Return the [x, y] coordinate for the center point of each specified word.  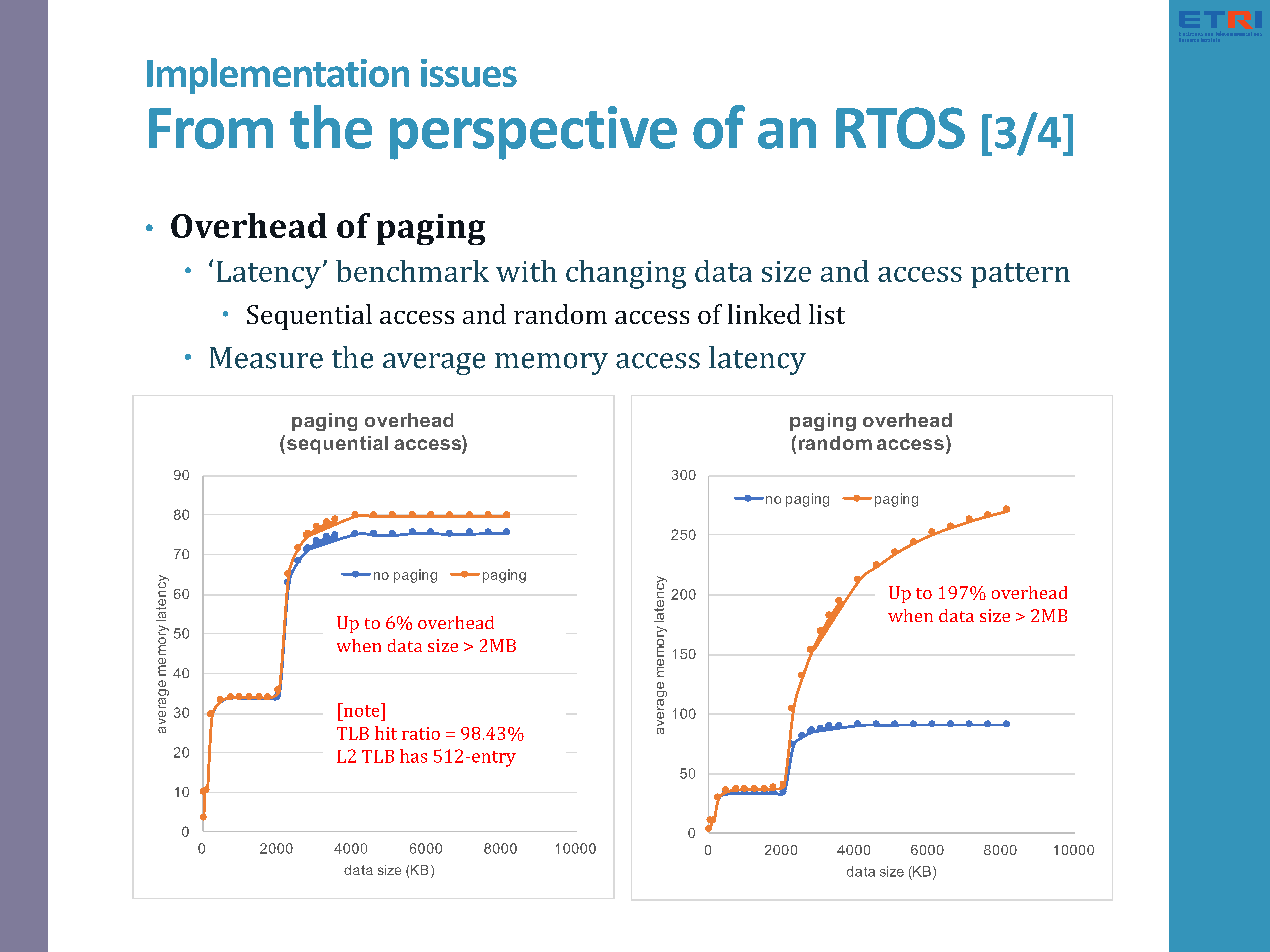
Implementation [278, 76]
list [827, 314]
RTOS [900, 128]
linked [764, 314]
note [361, 710]
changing [626, 274]
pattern [1020, 275]
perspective [533, 133]
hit [386, 733]
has [413, 756]
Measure [266, 358]
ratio [421, 733]
